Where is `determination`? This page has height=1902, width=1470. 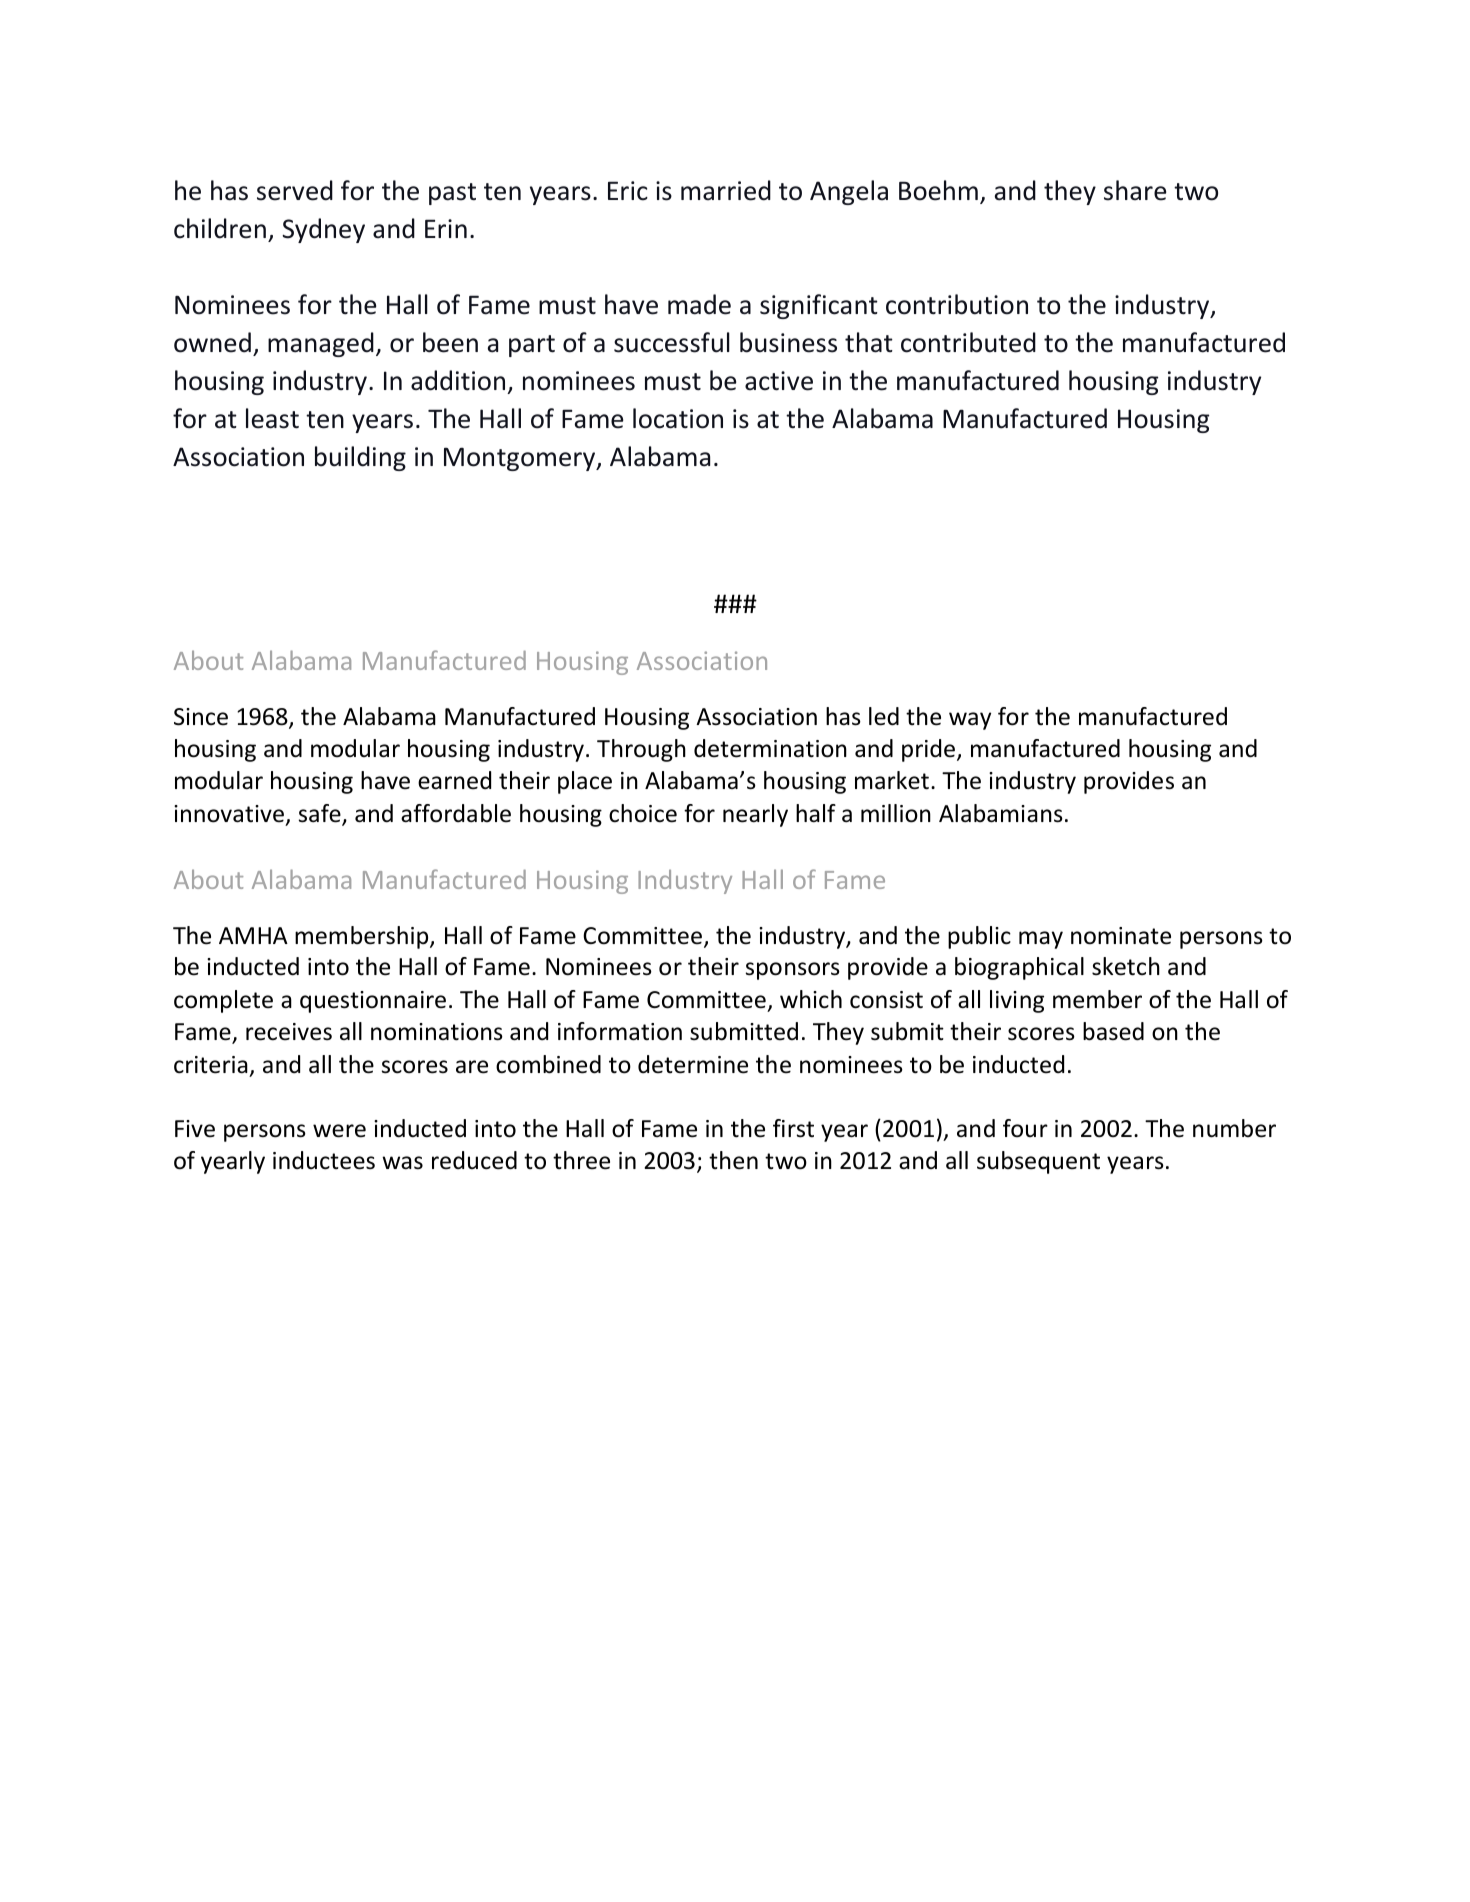
determination is located at coordinates (770, 748).
